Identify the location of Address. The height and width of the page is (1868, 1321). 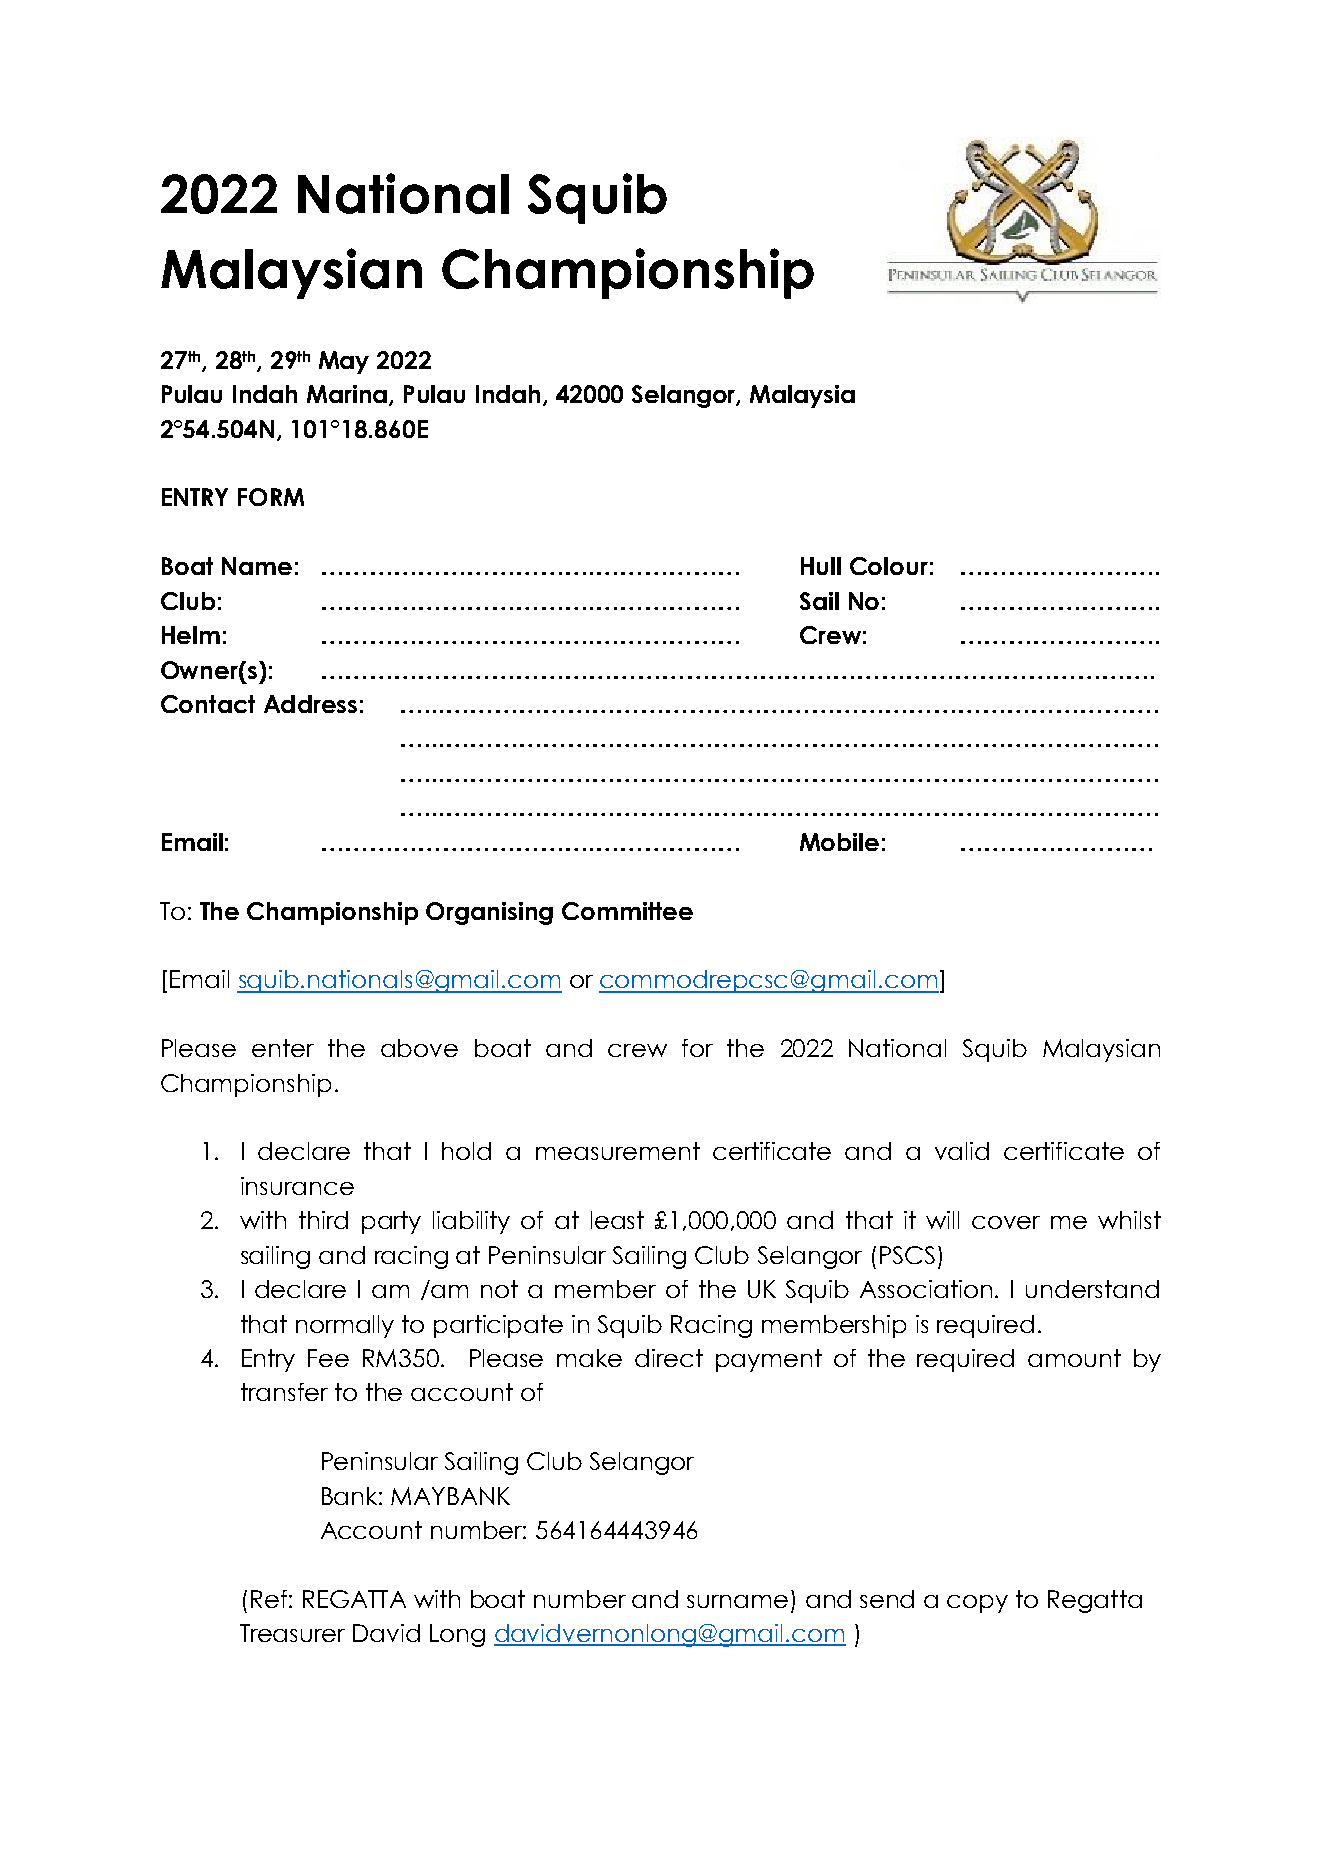
(310, 704).
